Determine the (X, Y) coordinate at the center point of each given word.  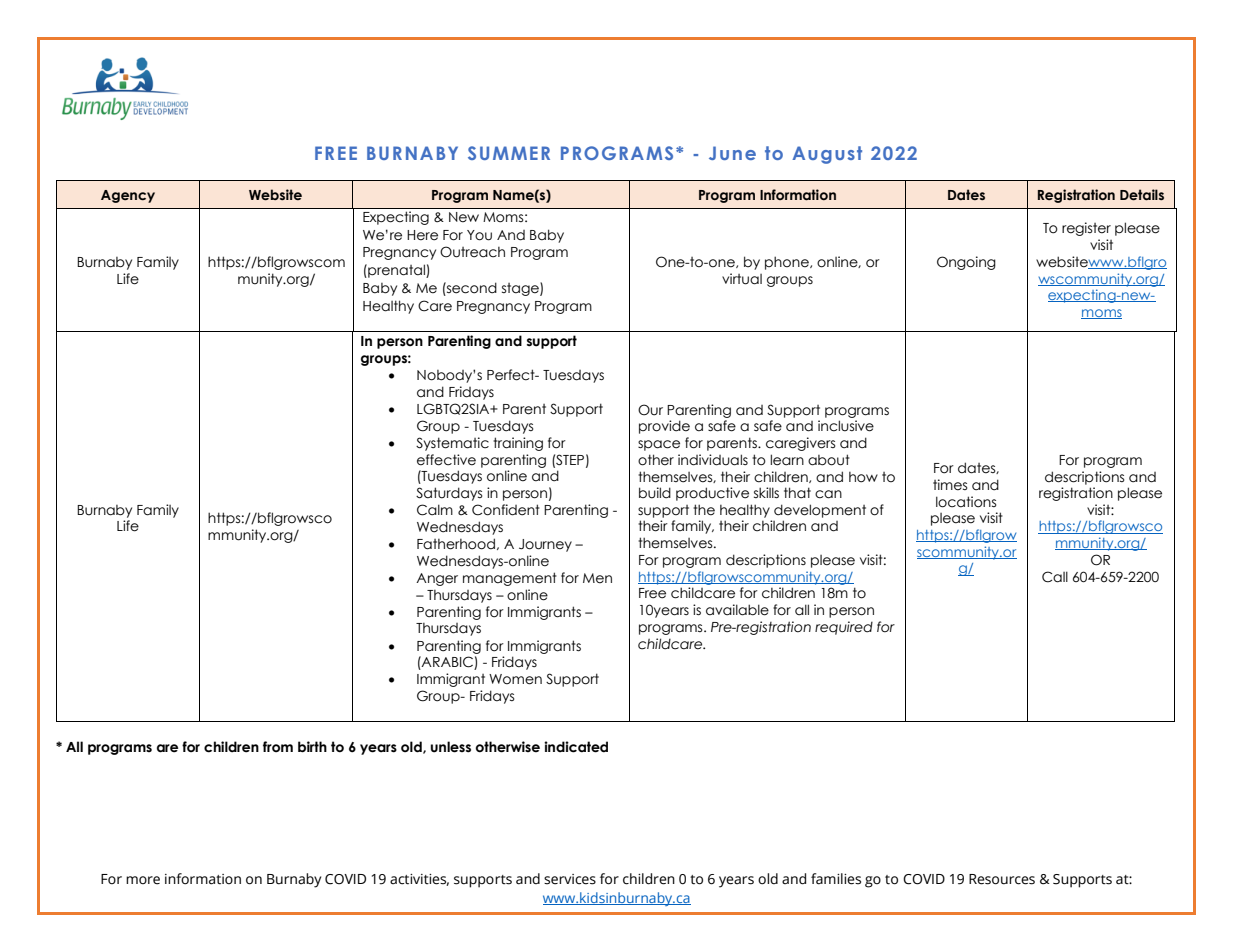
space (659, 445)
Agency (128, 196)
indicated (576, 747)
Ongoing (966, 263)
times (950, 485)
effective (446, 460)
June (732, 153)
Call (1055, 577)
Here (422, 235)
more (143, 880)
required (844, 628)
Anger (437, 579)
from (278, 746)
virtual (742, 279)
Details (1142, 195)
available (737, 610)
